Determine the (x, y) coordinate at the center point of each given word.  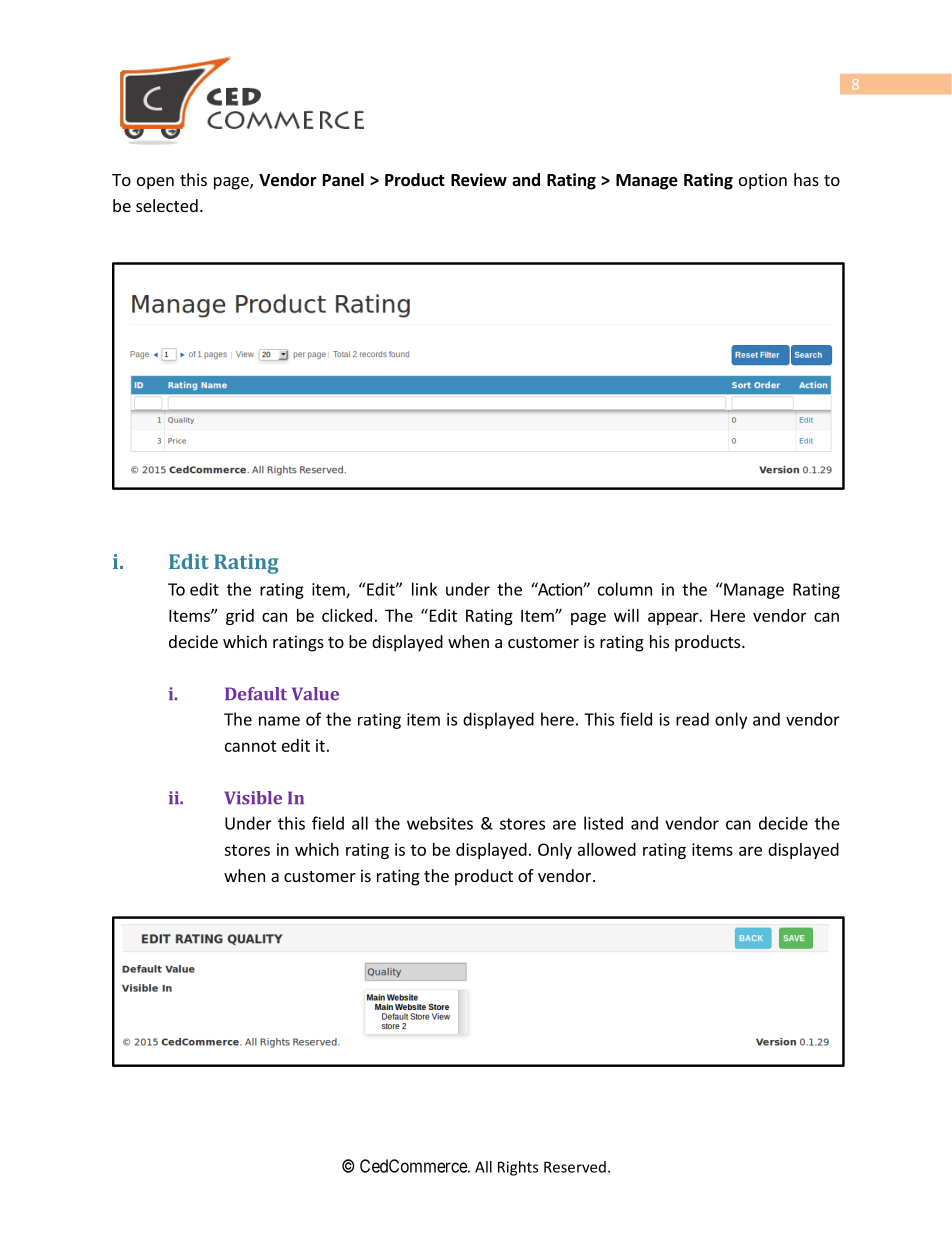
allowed (607, 849)
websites (440, 823)
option (763, 181)
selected (167, 205)
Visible (253, 798)
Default (256, 694)
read (692, 719)
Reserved (575, 1167)
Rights (518, 1168)
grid (240, 617)
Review (479, 180)
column (625, 589)
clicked (347, 615)
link (424, 589)
